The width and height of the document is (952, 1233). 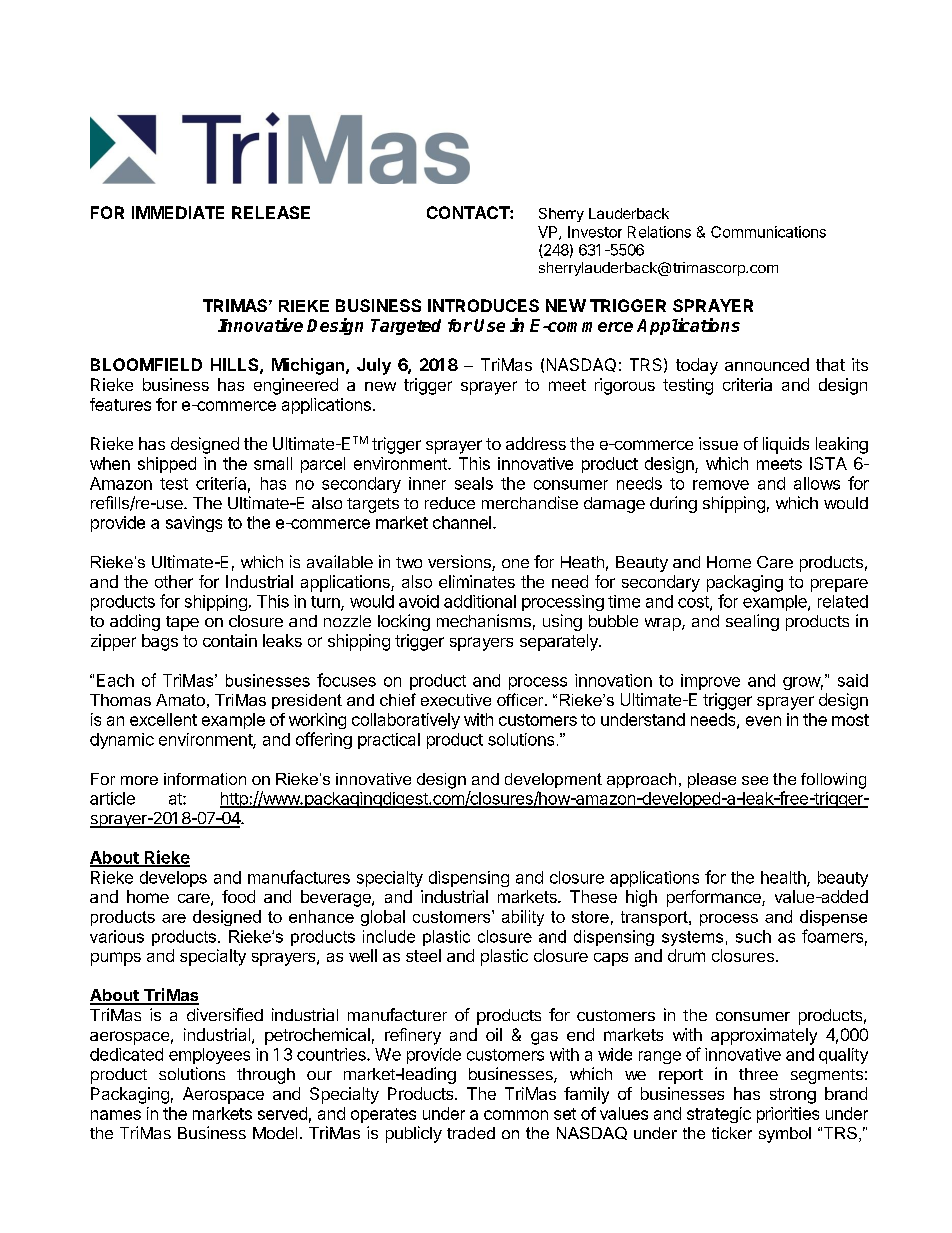 I want to click on IMMEDIATE, so click(x=178, y=212).
